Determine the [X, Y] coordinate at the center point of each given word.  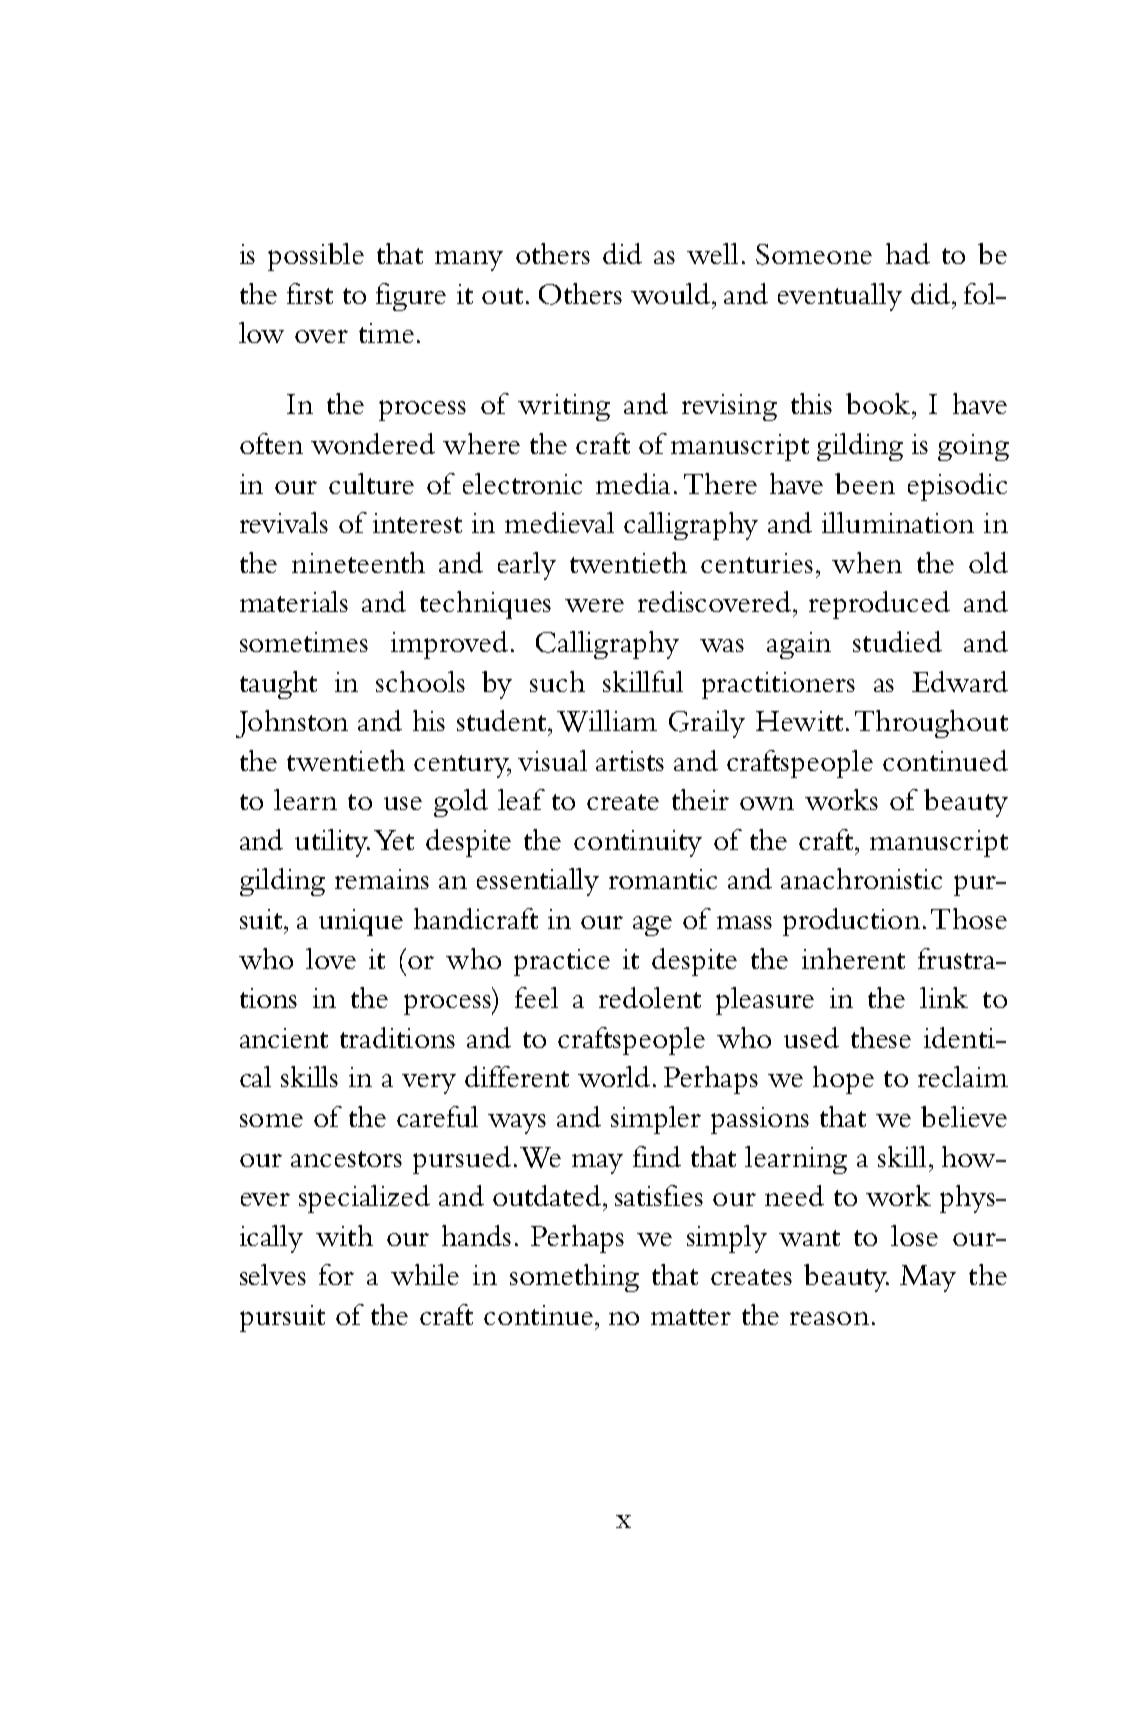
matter [691, 1317]
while [425, 1274]
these [881, 1037]
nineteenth [358, 562]
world [614, 1076]
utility [332, 843]
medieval [559, 522]
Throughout [931, 724]
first [310, 293]
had [908, 253]
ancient [284, 1038]
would [670, 293]
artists [630, 761]
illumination [898, 522]
